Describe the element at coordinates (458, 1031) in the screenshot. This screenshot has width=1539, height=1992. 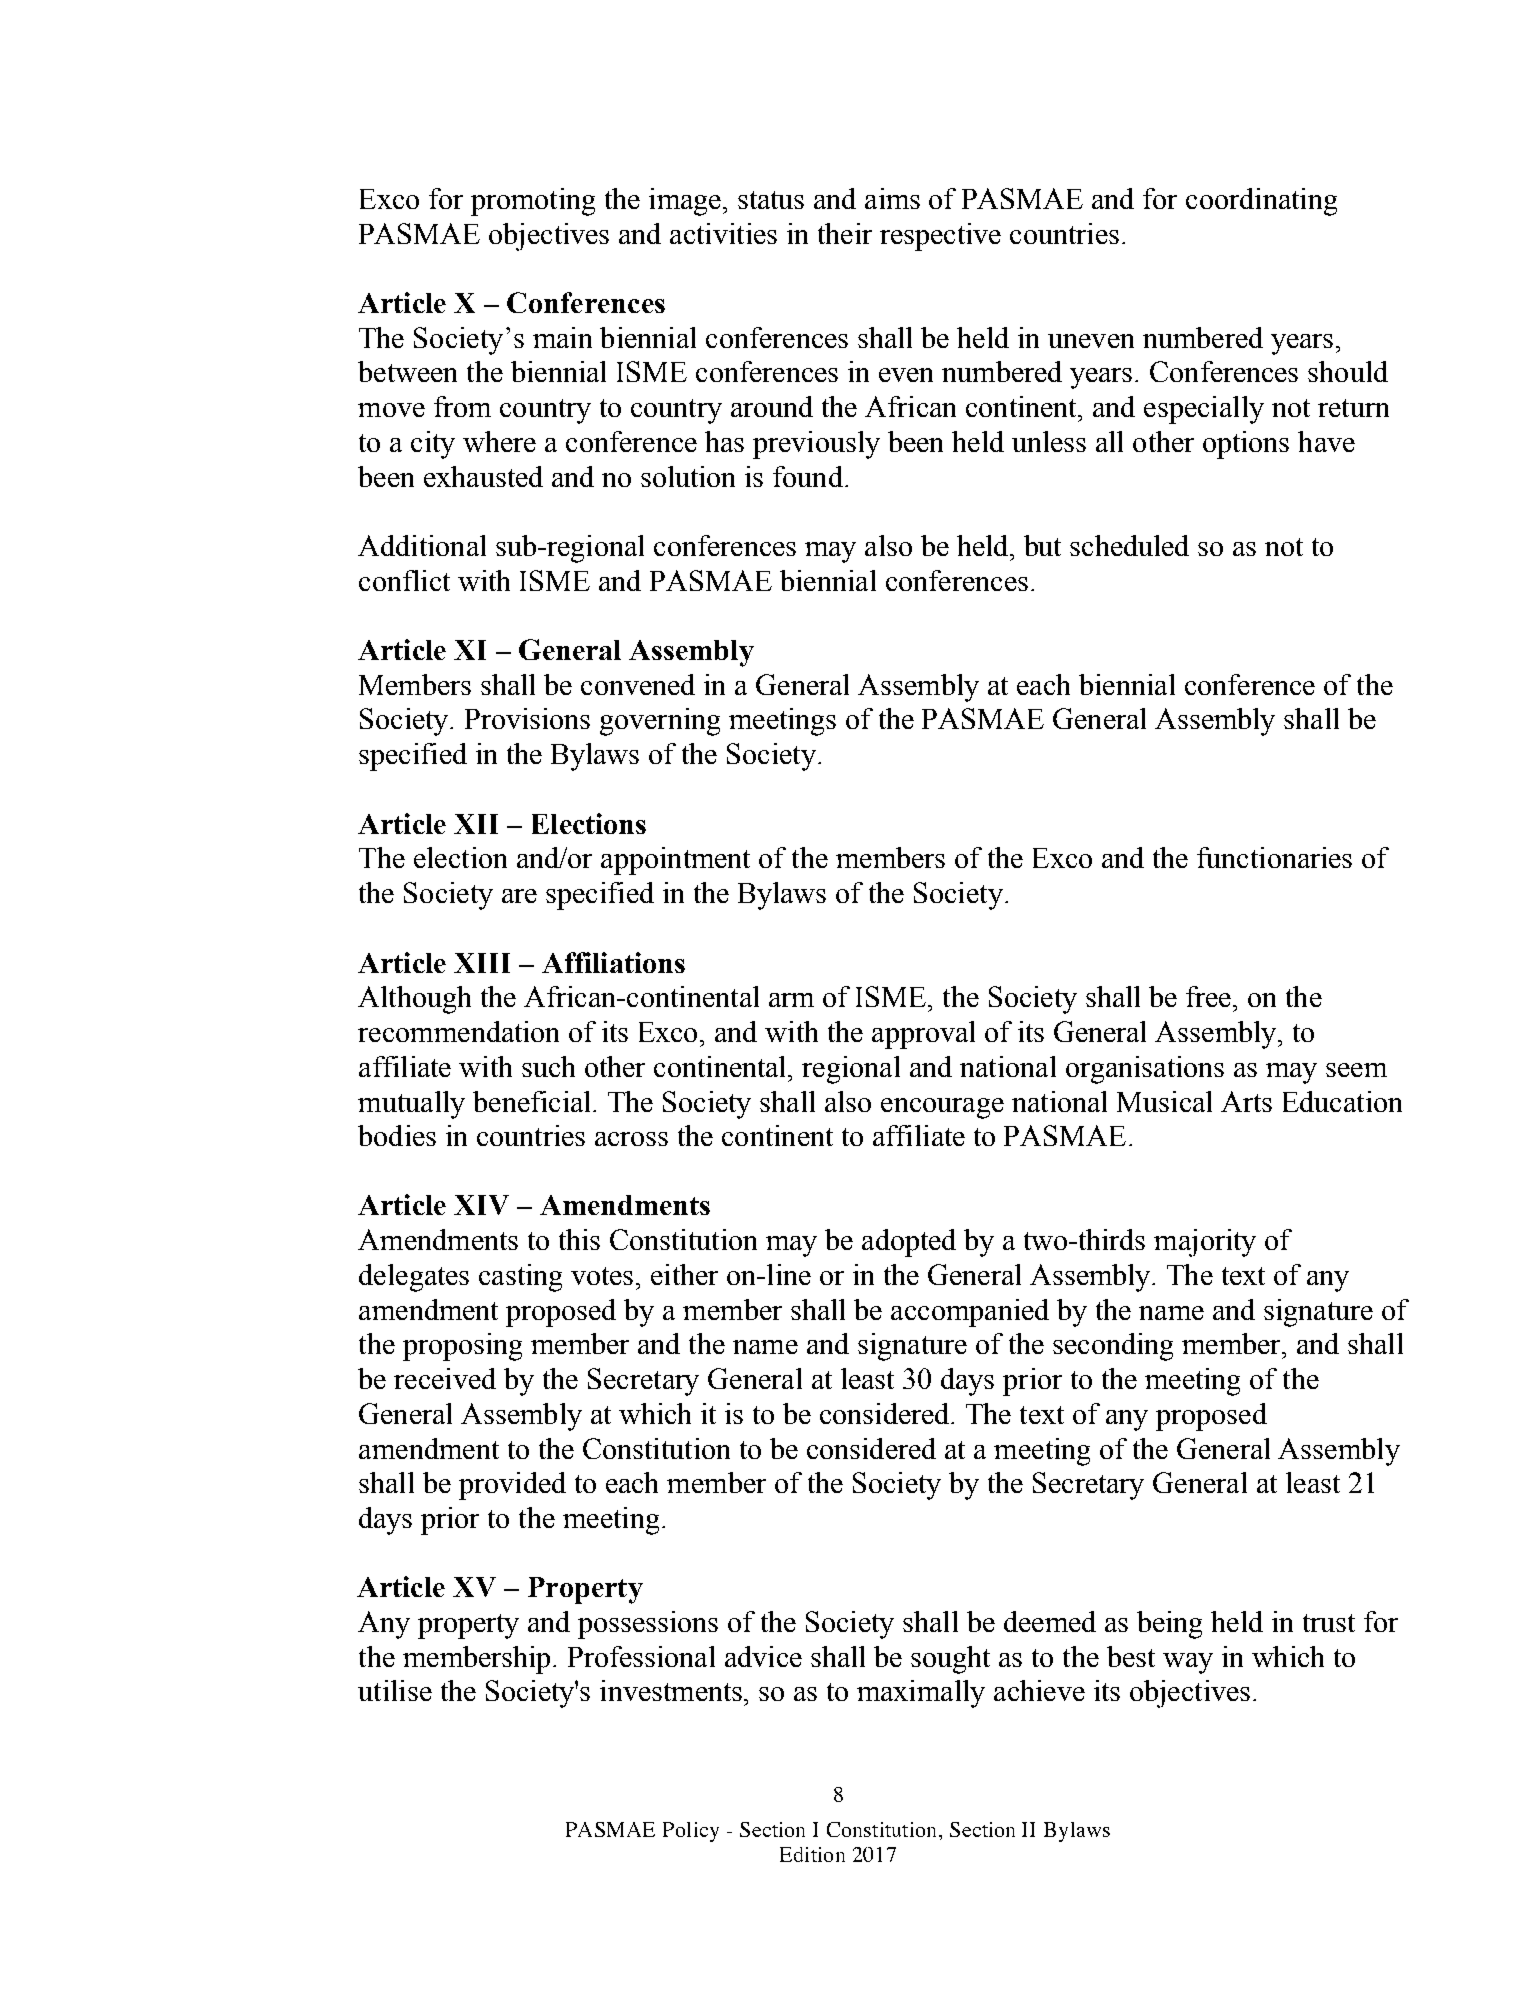
I see `recommendation` at that location.
